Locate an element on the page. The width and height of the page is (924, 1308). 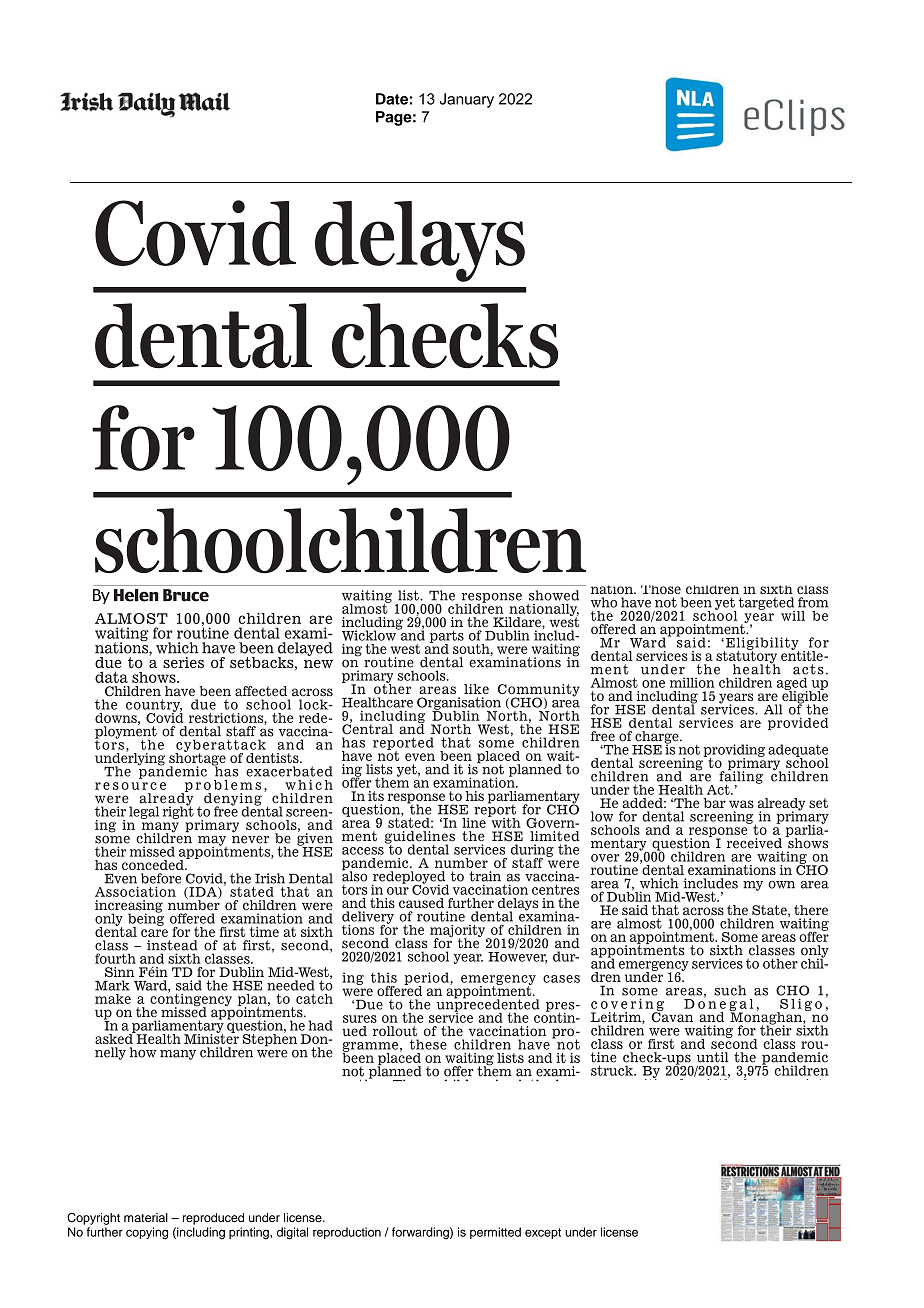
reproduced is located at coordinates (213, 1219).
